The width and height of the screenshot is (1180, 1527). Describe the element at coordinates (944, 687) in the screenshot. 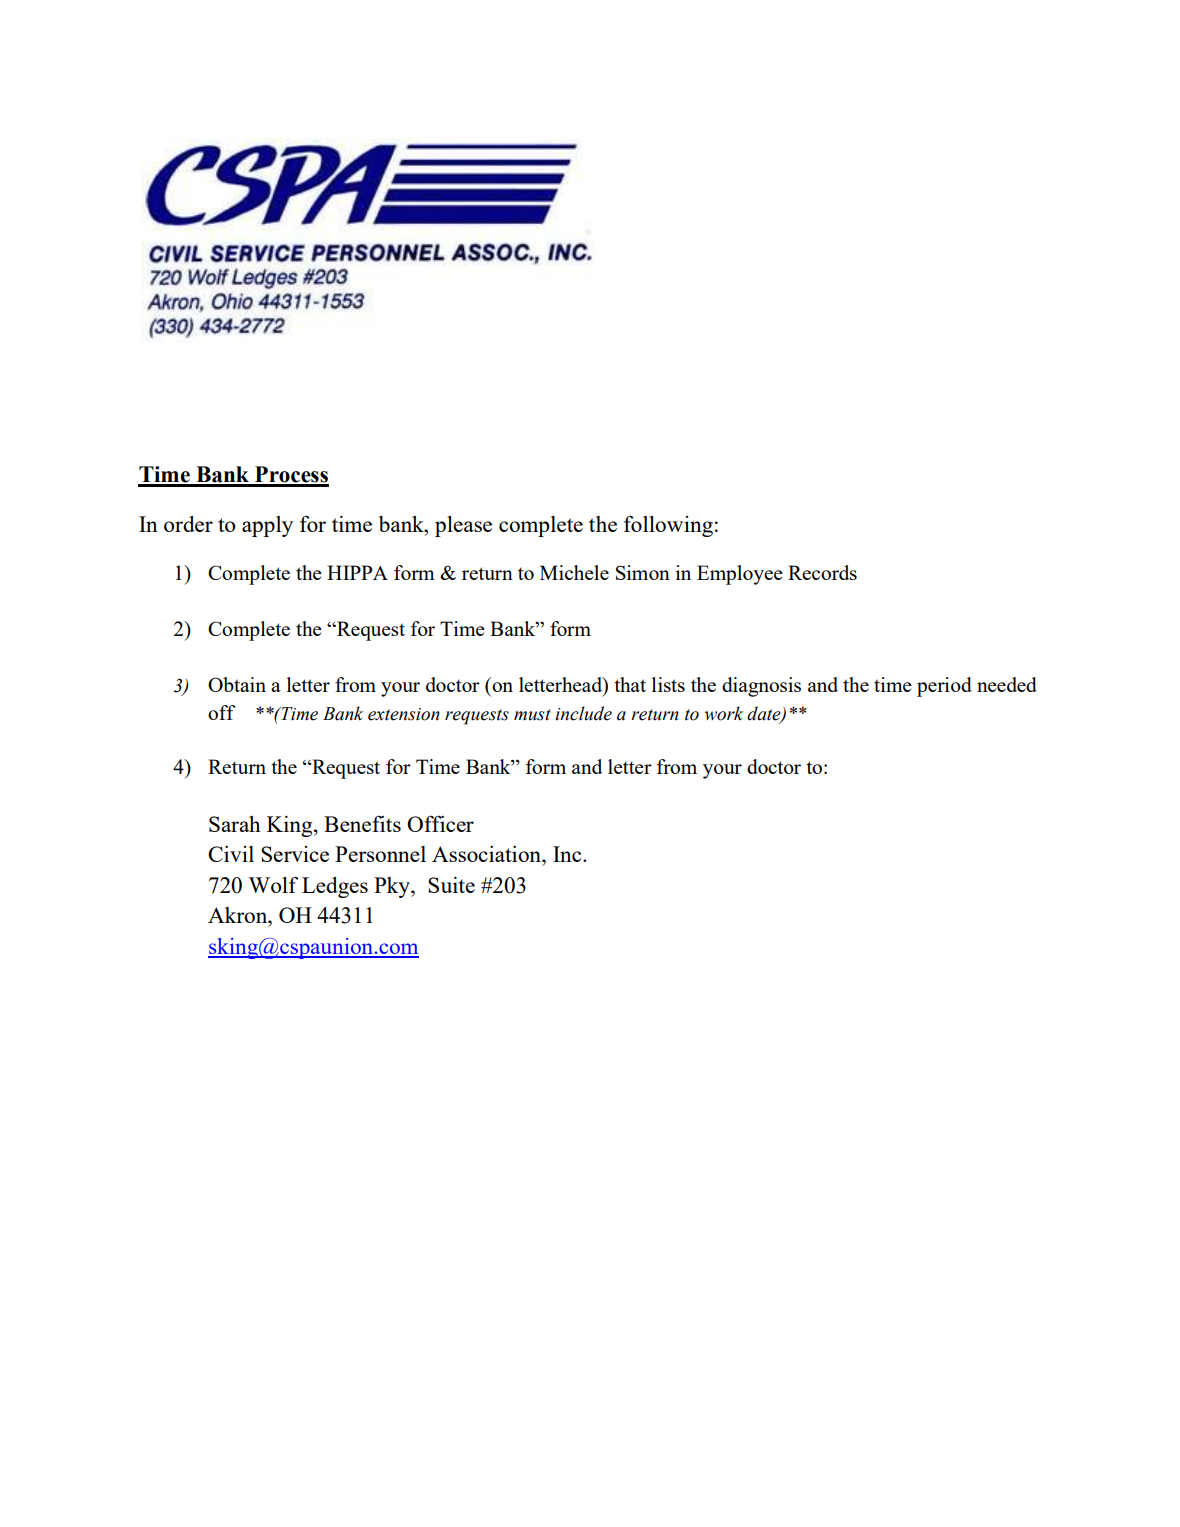

I see `period` at that location.
